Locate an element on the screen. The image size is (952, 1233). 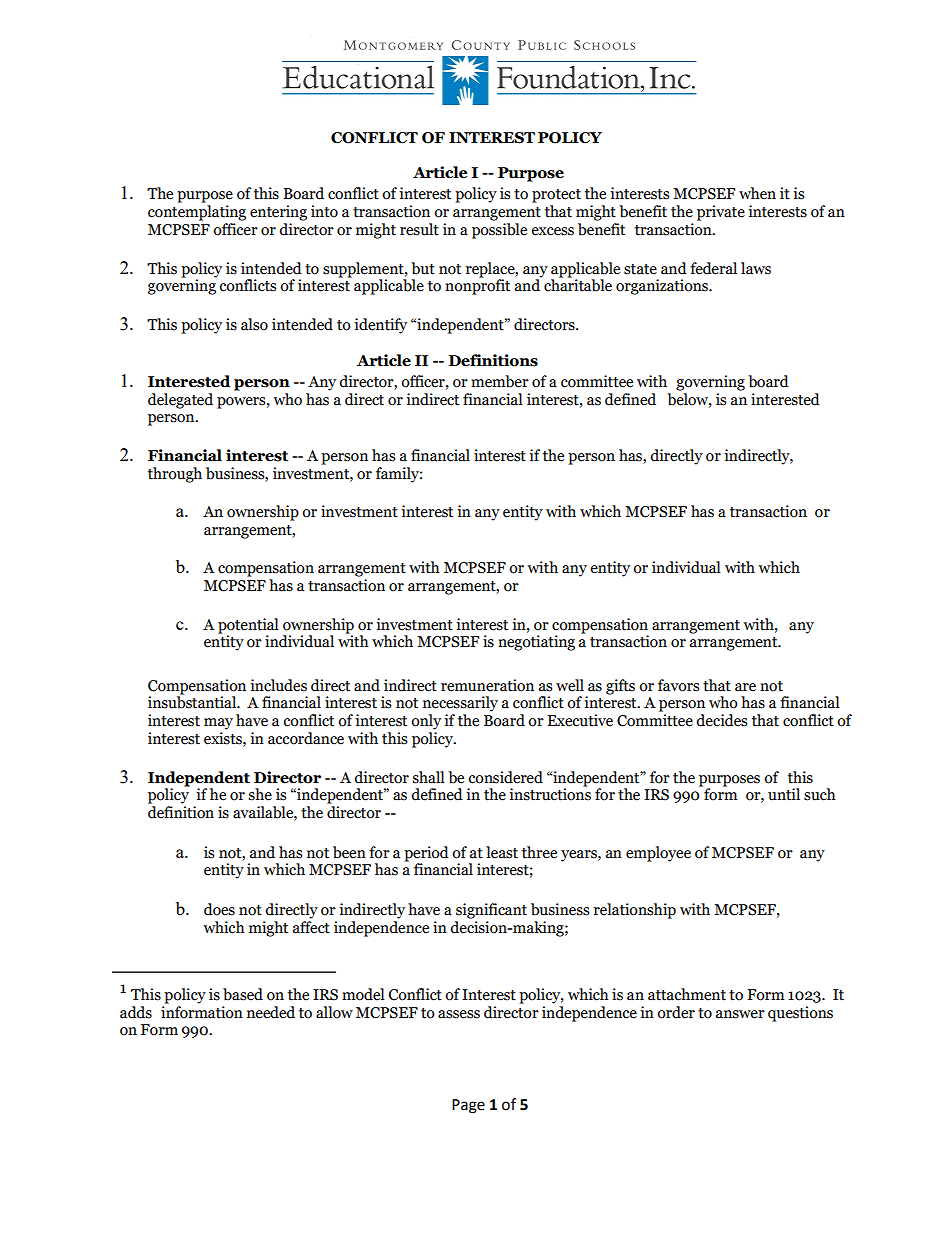
answer is located at coordinates (740, 1014).
